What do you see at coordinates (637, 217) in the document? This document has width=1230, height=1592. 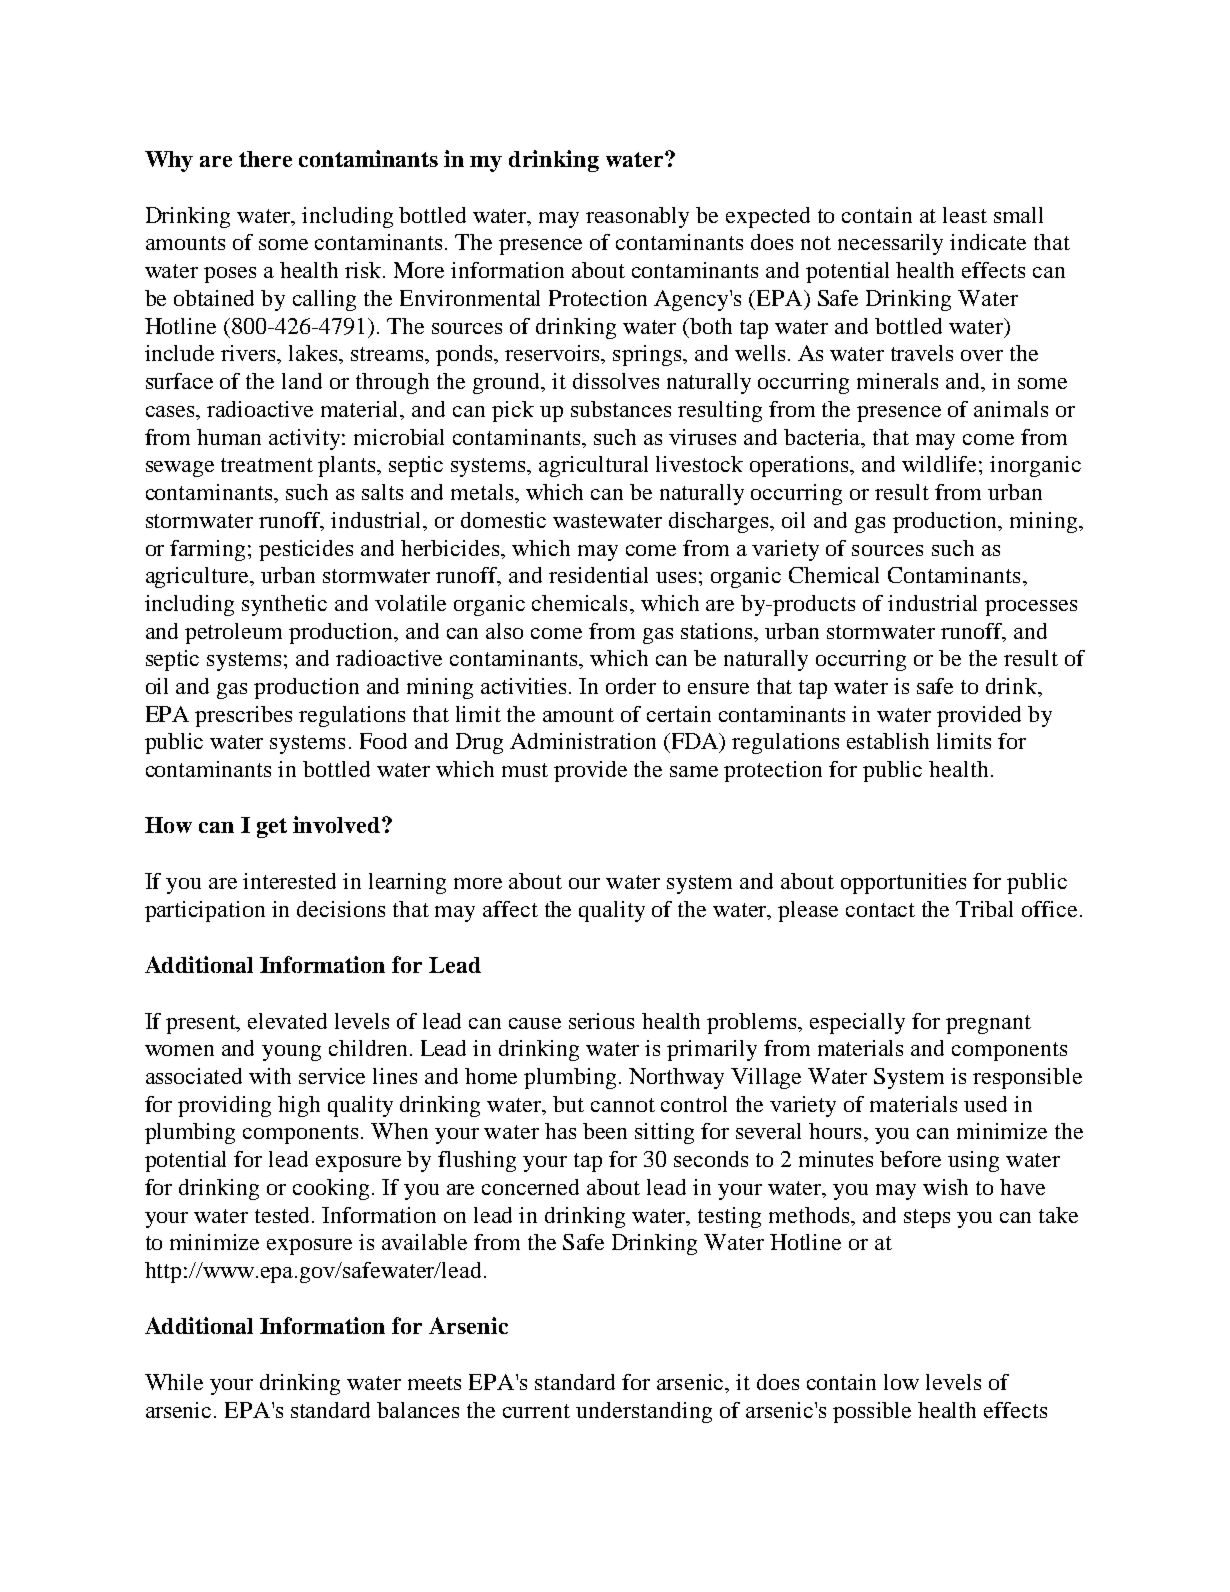 I see `reasonably` at bounding box center [637, 217].
